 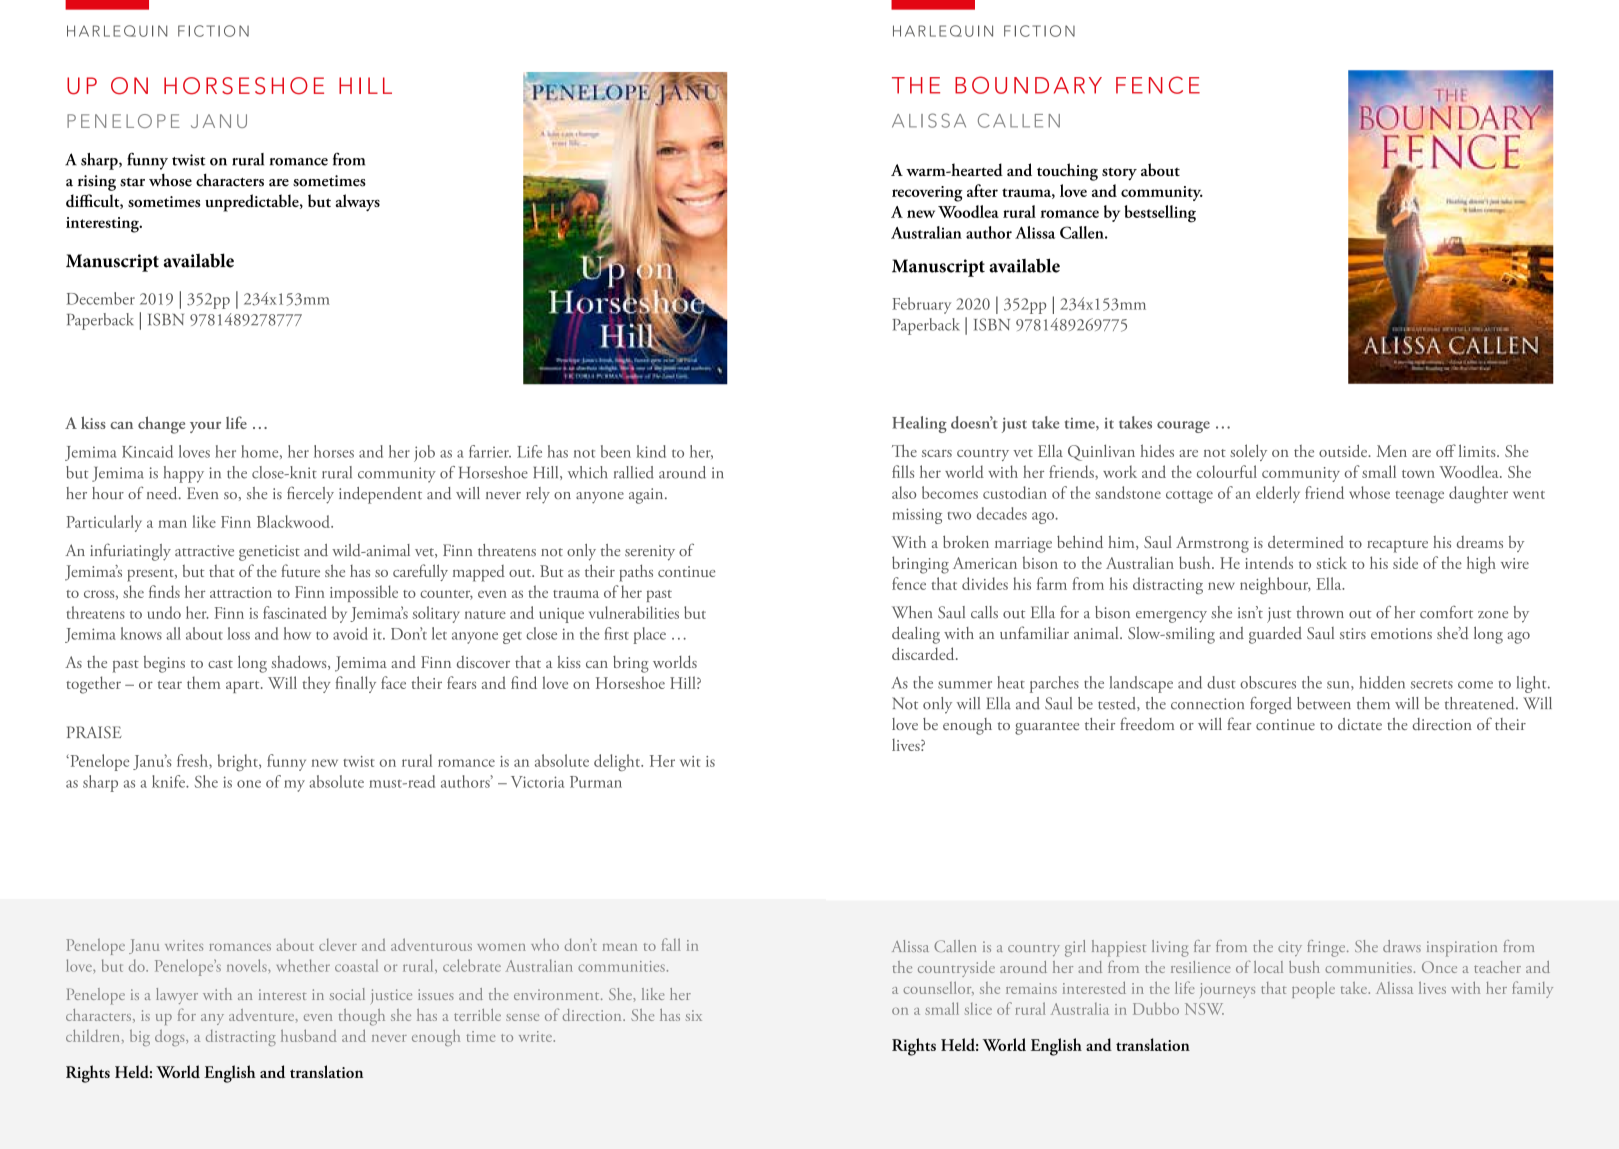 What do you see at coordinates (253, 203) in the document?
I see `unpredictable` at bounding box center [253, 203].
